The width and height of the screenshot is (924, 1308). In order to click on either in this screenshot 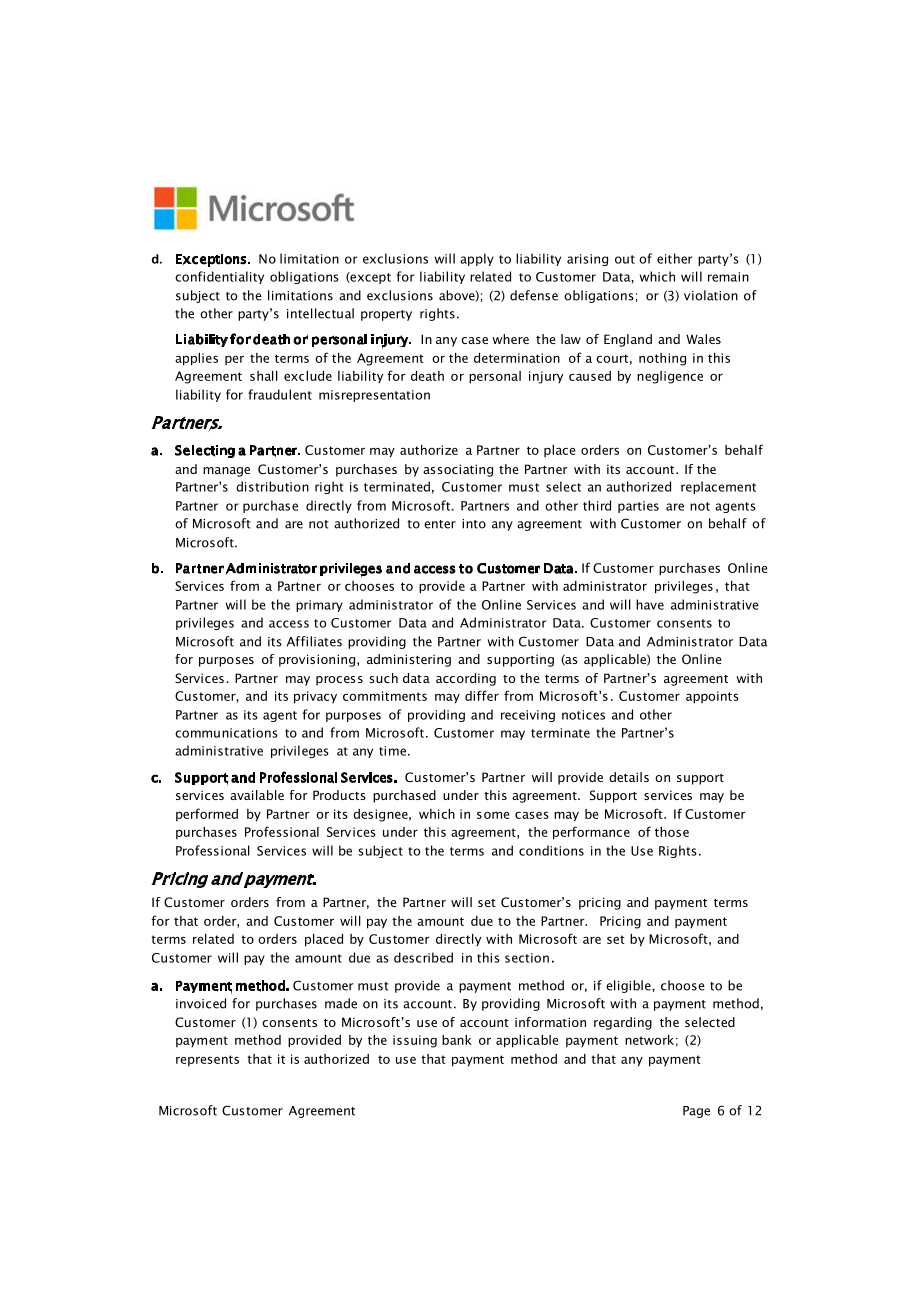, I will do `click(674, 258)`.
